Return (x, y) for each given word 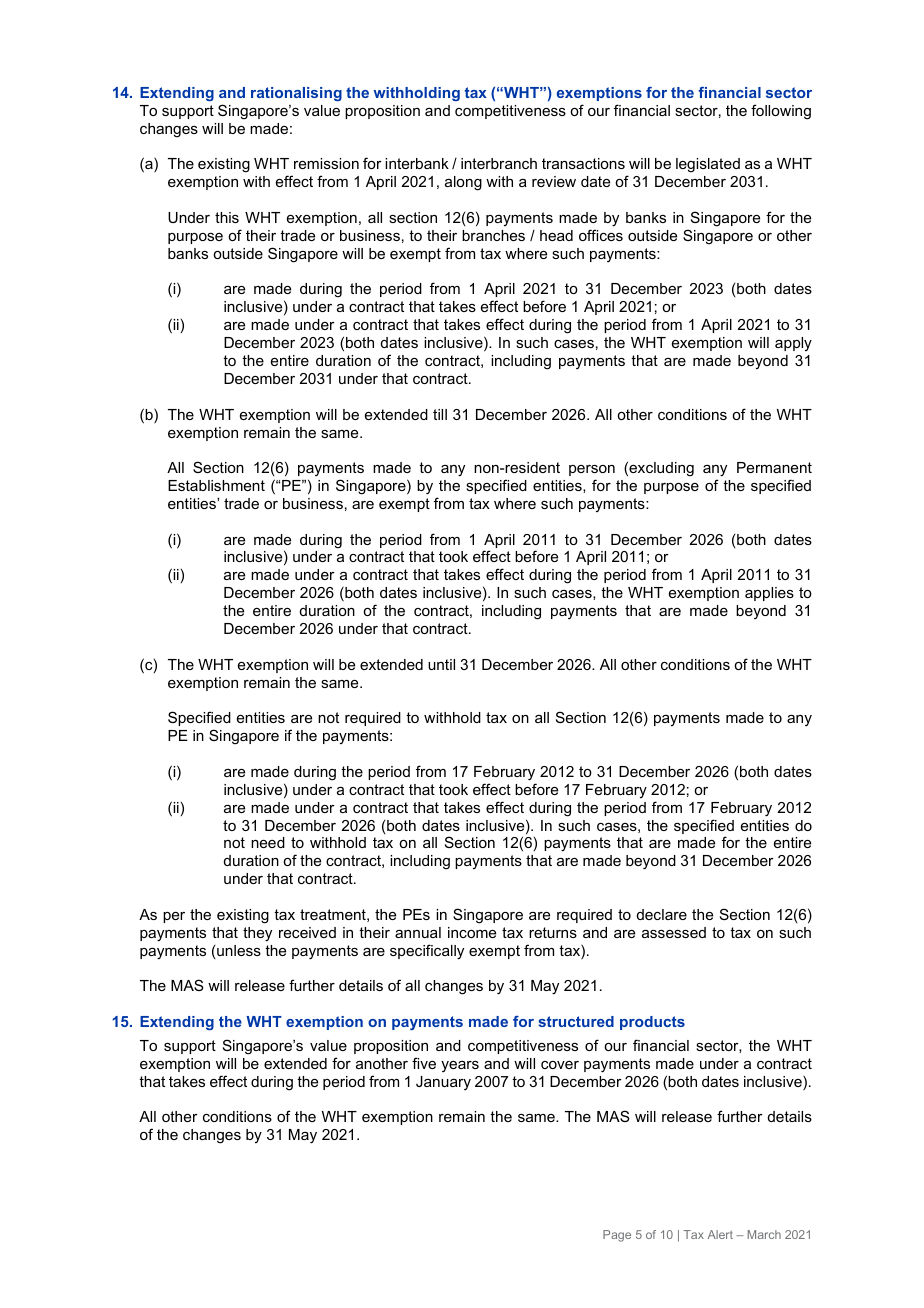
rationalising (296, 94)
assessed (674, 932)
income (472, 932)
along (463, 183)
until (441, 664)
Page (617, 1236)
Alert (720, 1234)
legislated (708, 165)
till (440, 414)
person (592, 470)
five (424, 1063)
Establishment (216, 485)
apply (793, 344)
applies (769, 594)
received (307, 932)
